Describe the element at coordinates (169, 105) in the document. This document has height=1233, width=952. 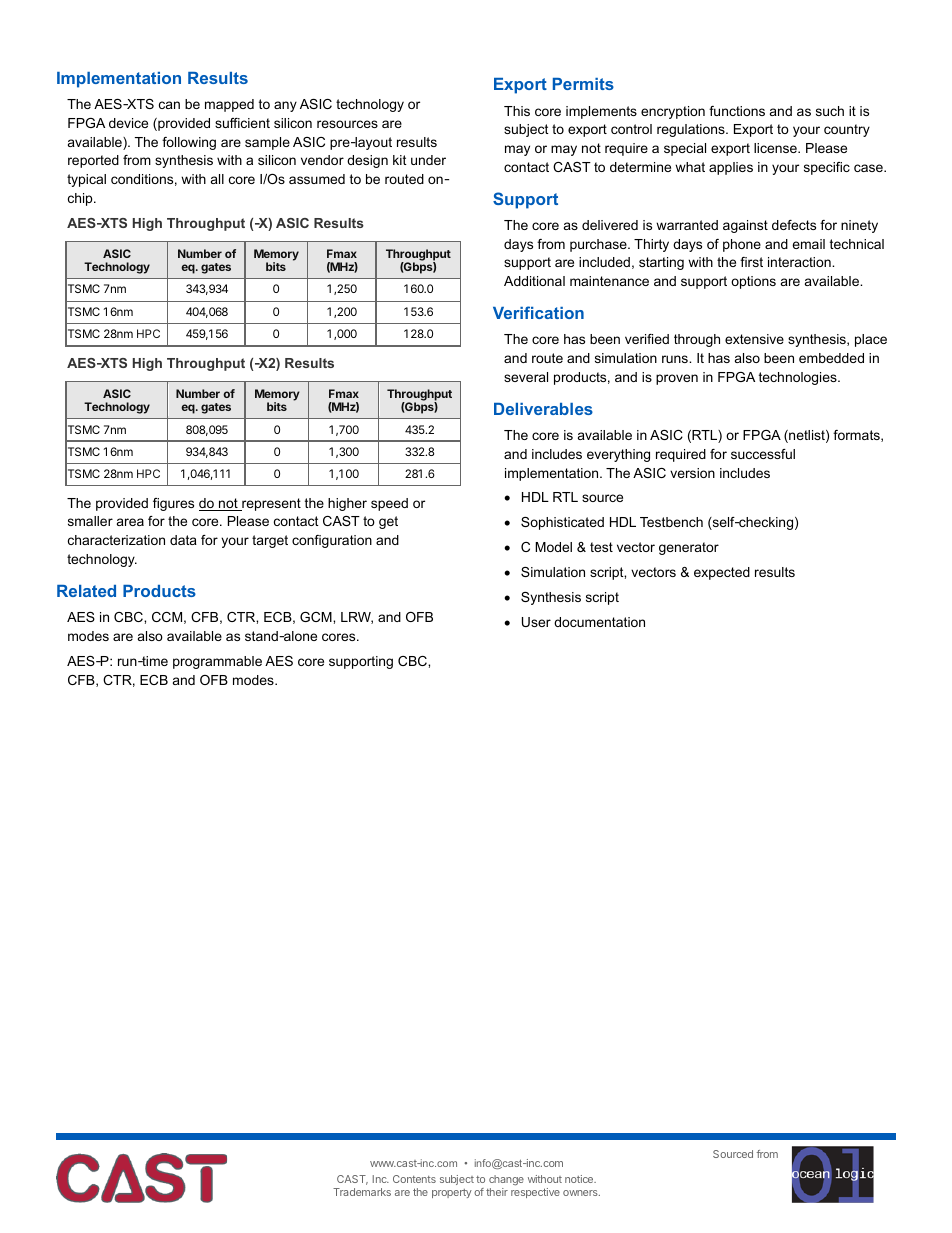
I see `can` at that location.
